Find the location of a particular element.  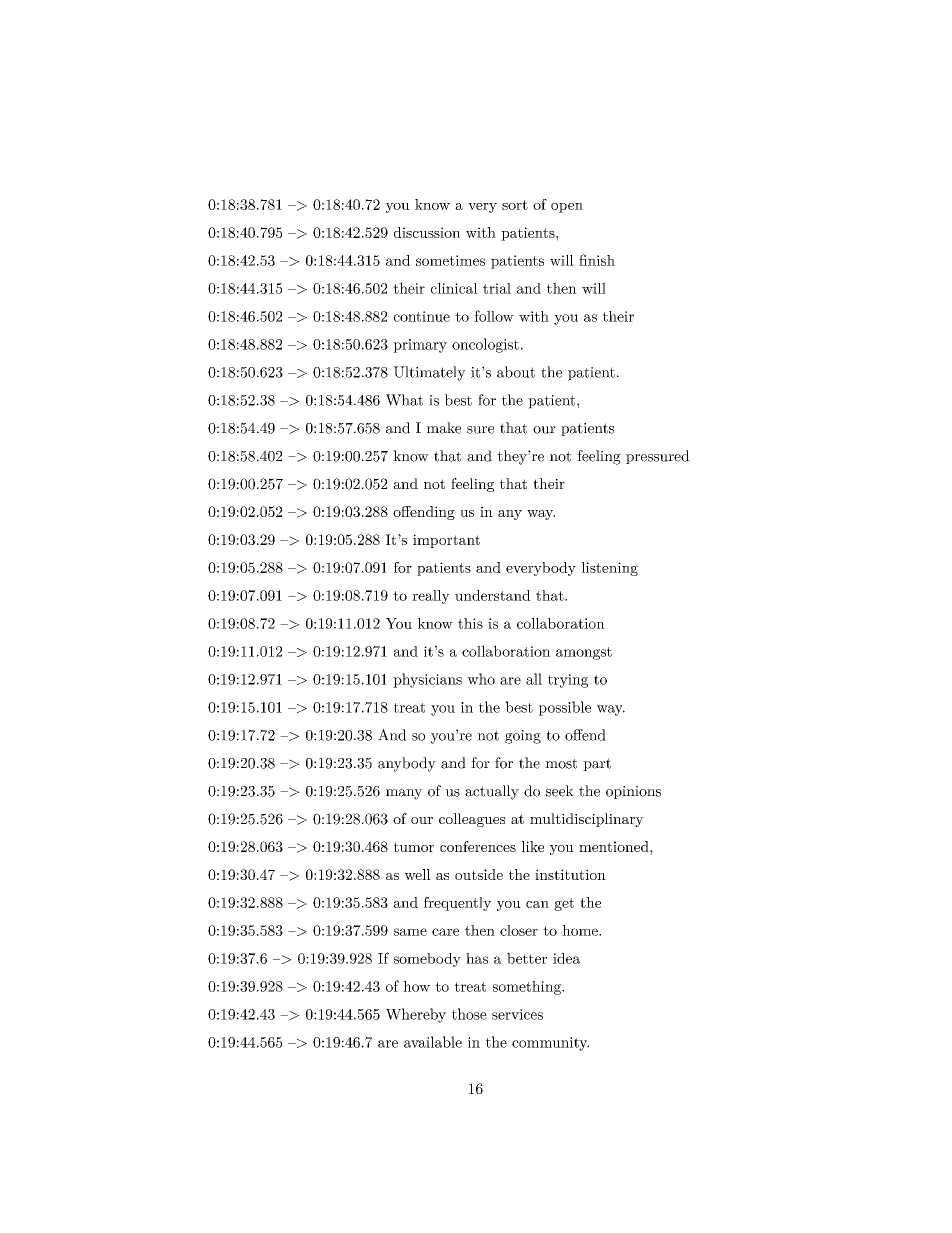

discussion is located at coordinates (427, 232).
